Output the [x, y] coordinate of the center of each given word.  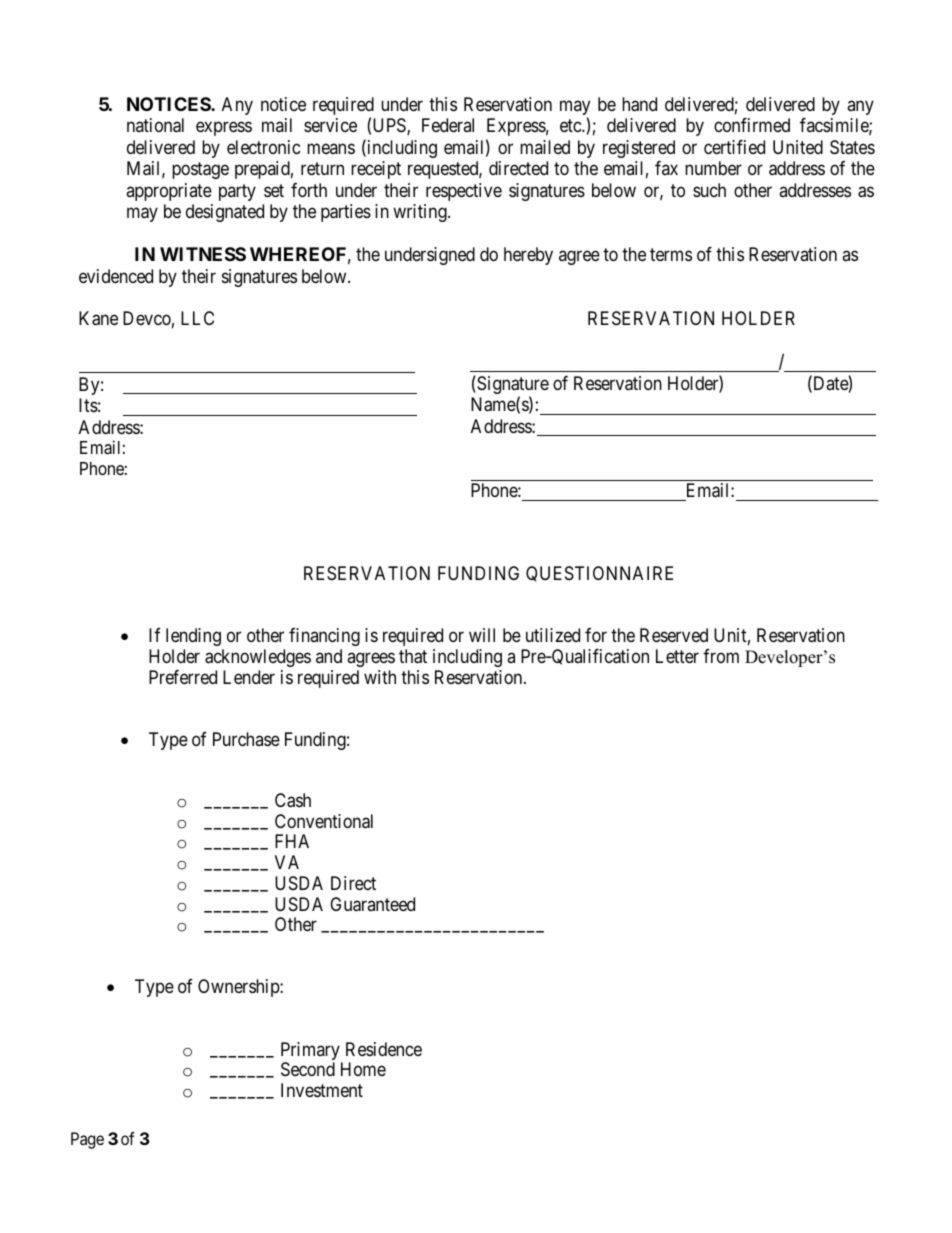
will [482, 635]
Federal [448, 125]
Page [87, 1140]
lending [193, 637]
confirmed [752, 125]
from [721, 656]
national [155, 125]
